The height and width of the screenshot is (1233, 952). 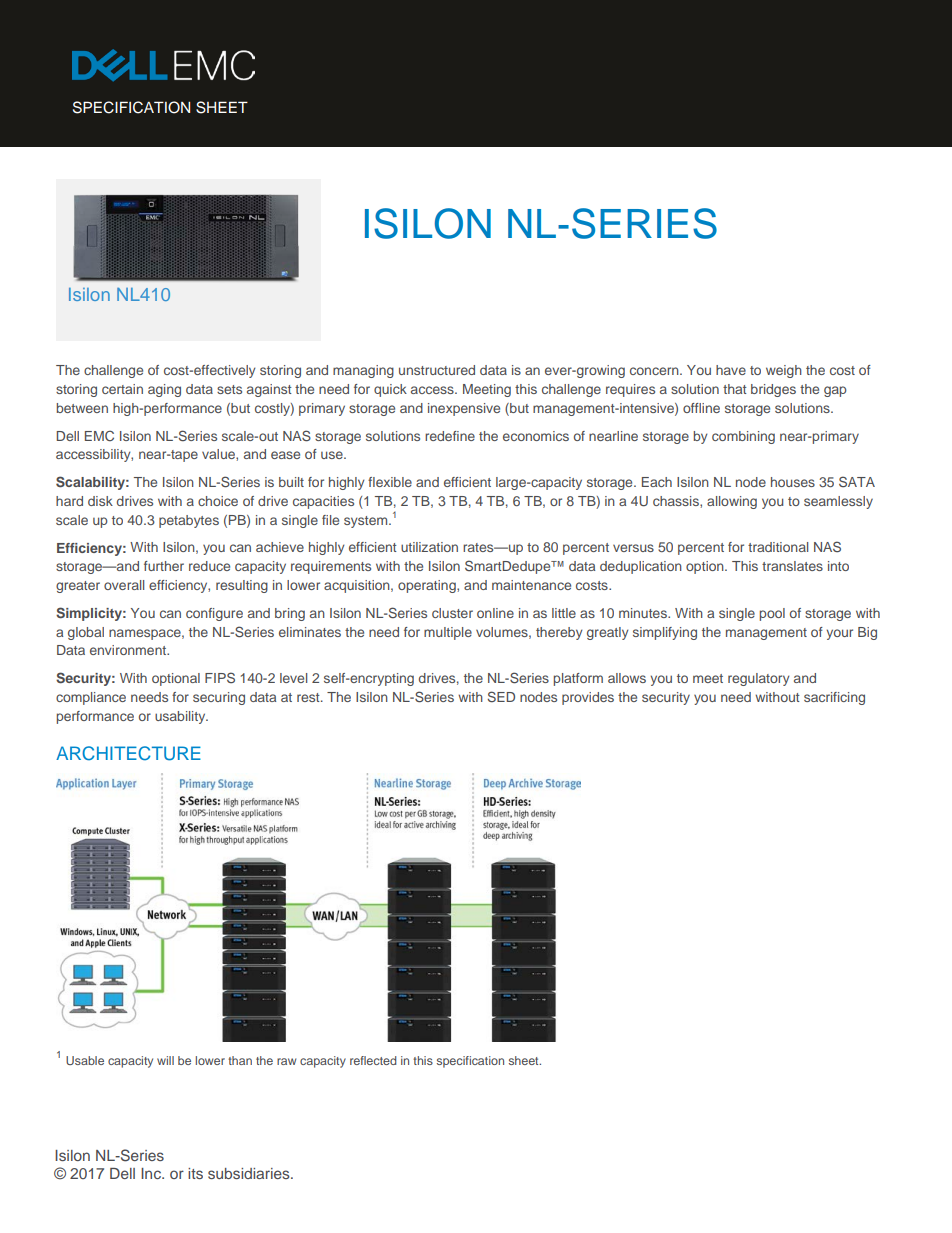 I want to click on inexpensive, so click(x=464, y=409).
